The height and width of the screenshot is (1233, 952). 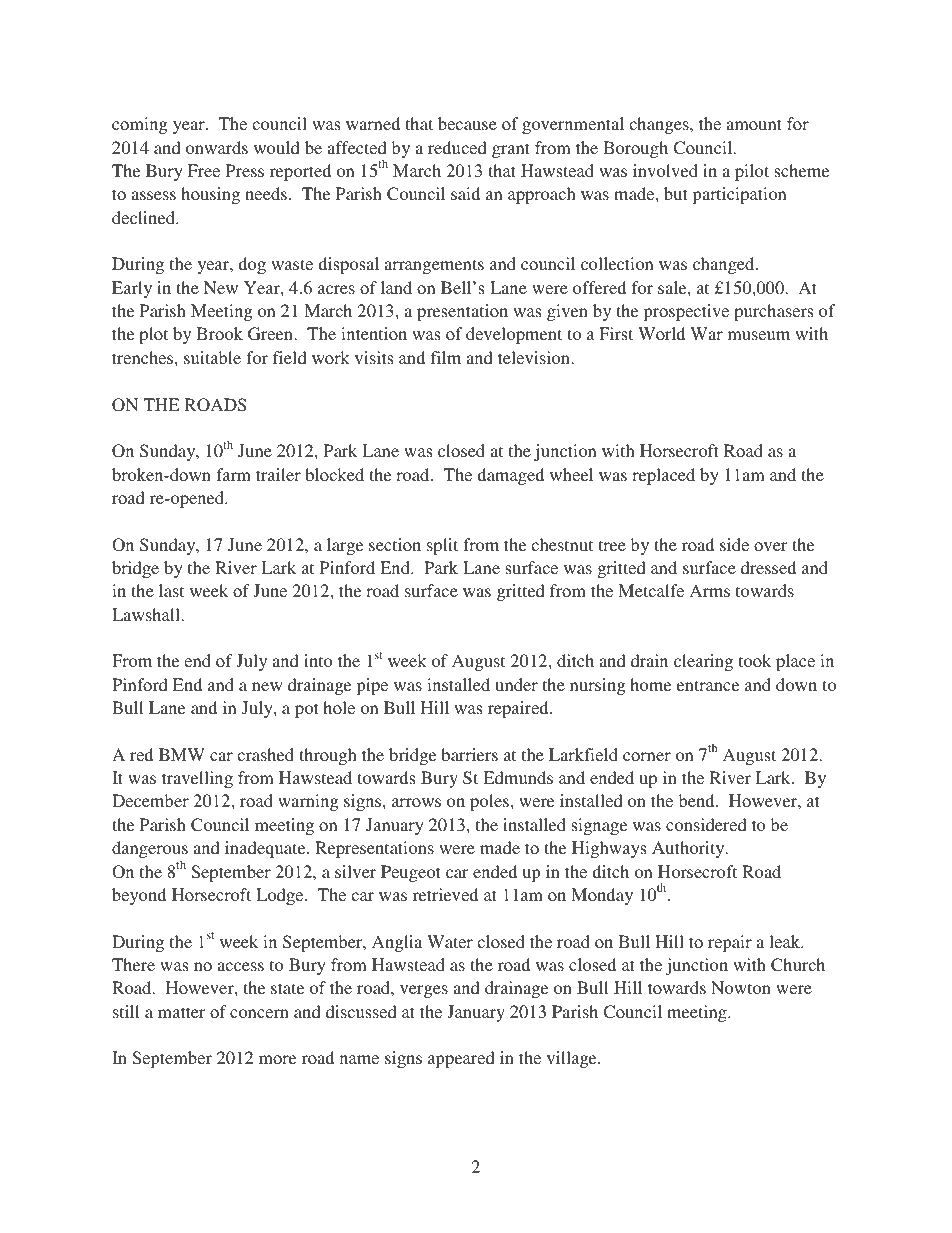 What do you see at coordinates (457, 147) in the screenshot?
I see `reduced` at bounding box center [457, 147].
